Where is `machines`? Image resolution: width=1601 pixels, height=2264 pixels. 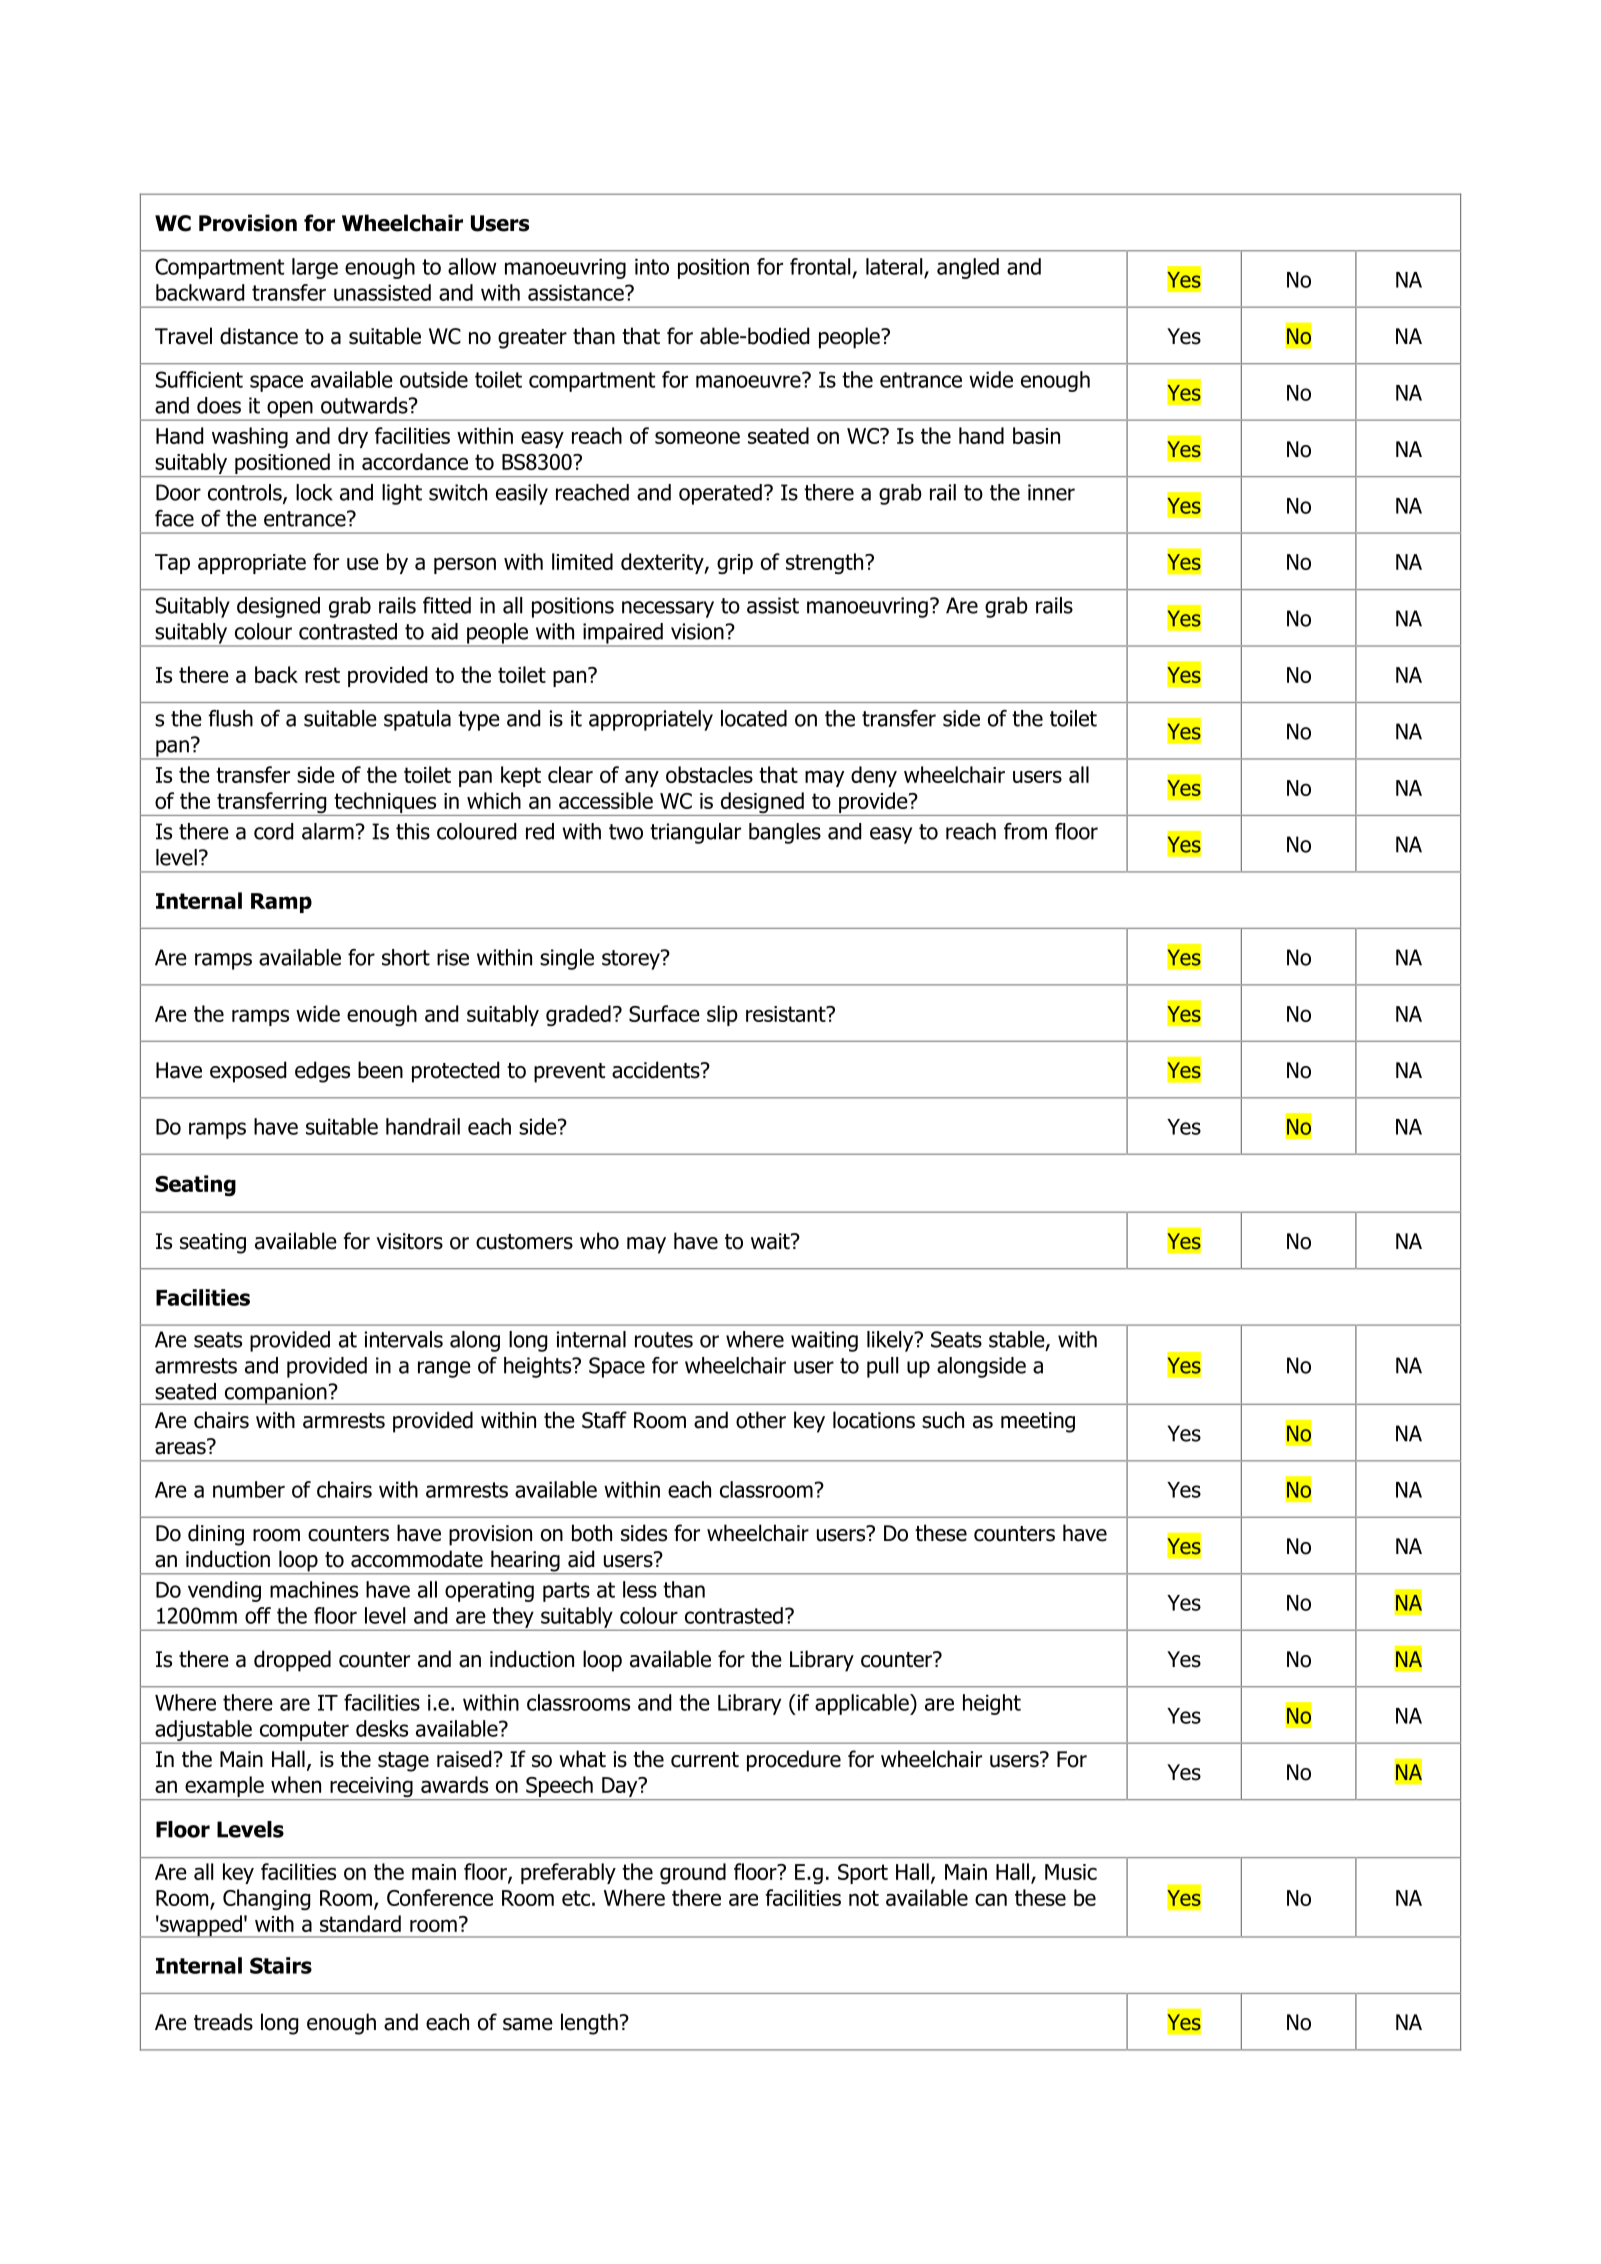
machines is located at coordinates (314, 1589).
